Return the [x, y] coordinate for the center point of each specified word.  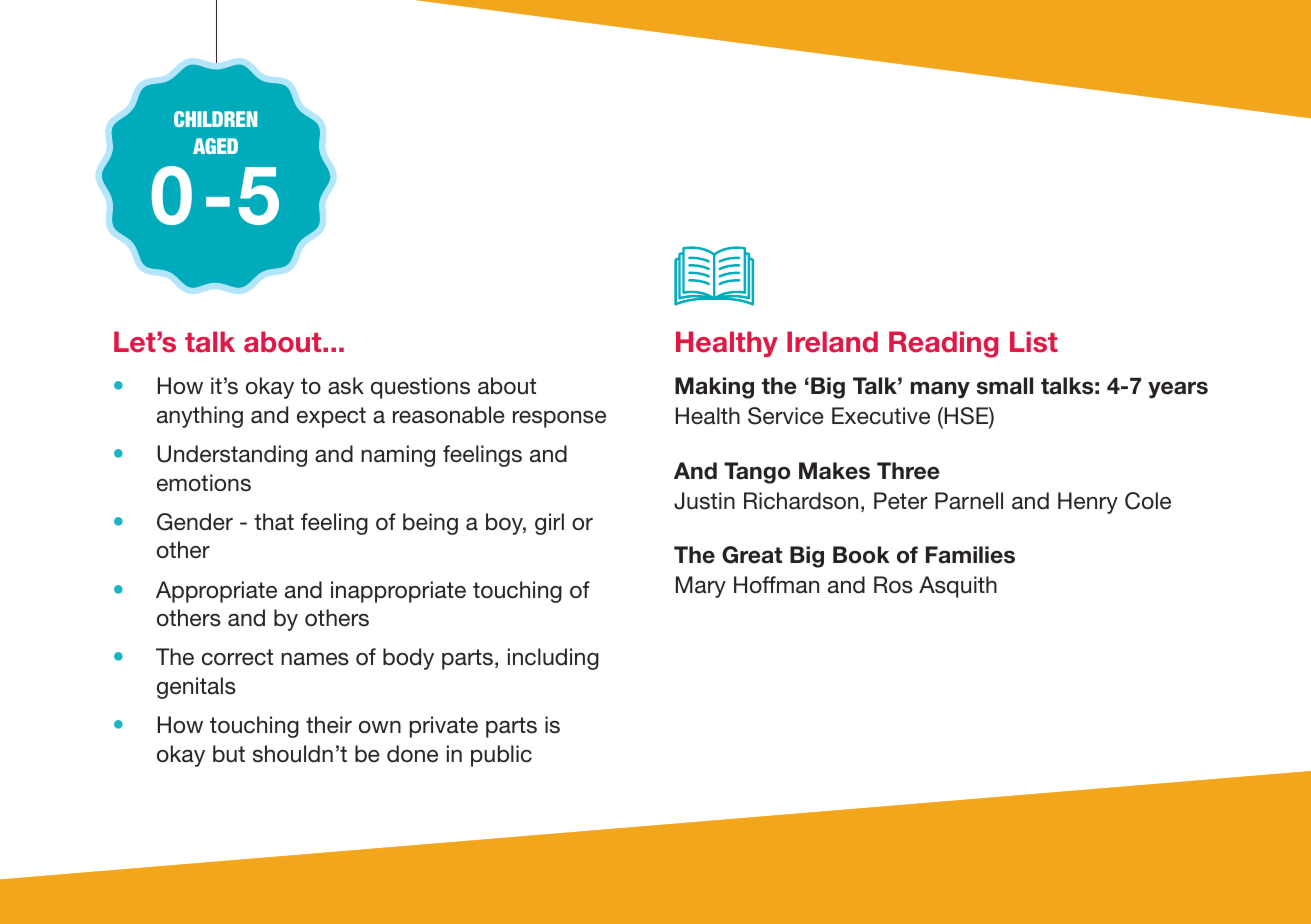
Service [786, 416]
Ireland [832, 342]
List [1034, 342]
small [1005, 386]
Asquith [958, 587]
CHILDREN [215, 119]
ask [346, 386]
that [274, 522]
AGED [215, 146]
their [329, 725]
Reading [943, 344]
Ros [893, 585]
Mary [701, 587]
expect [331, 417]
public [501, 756]
